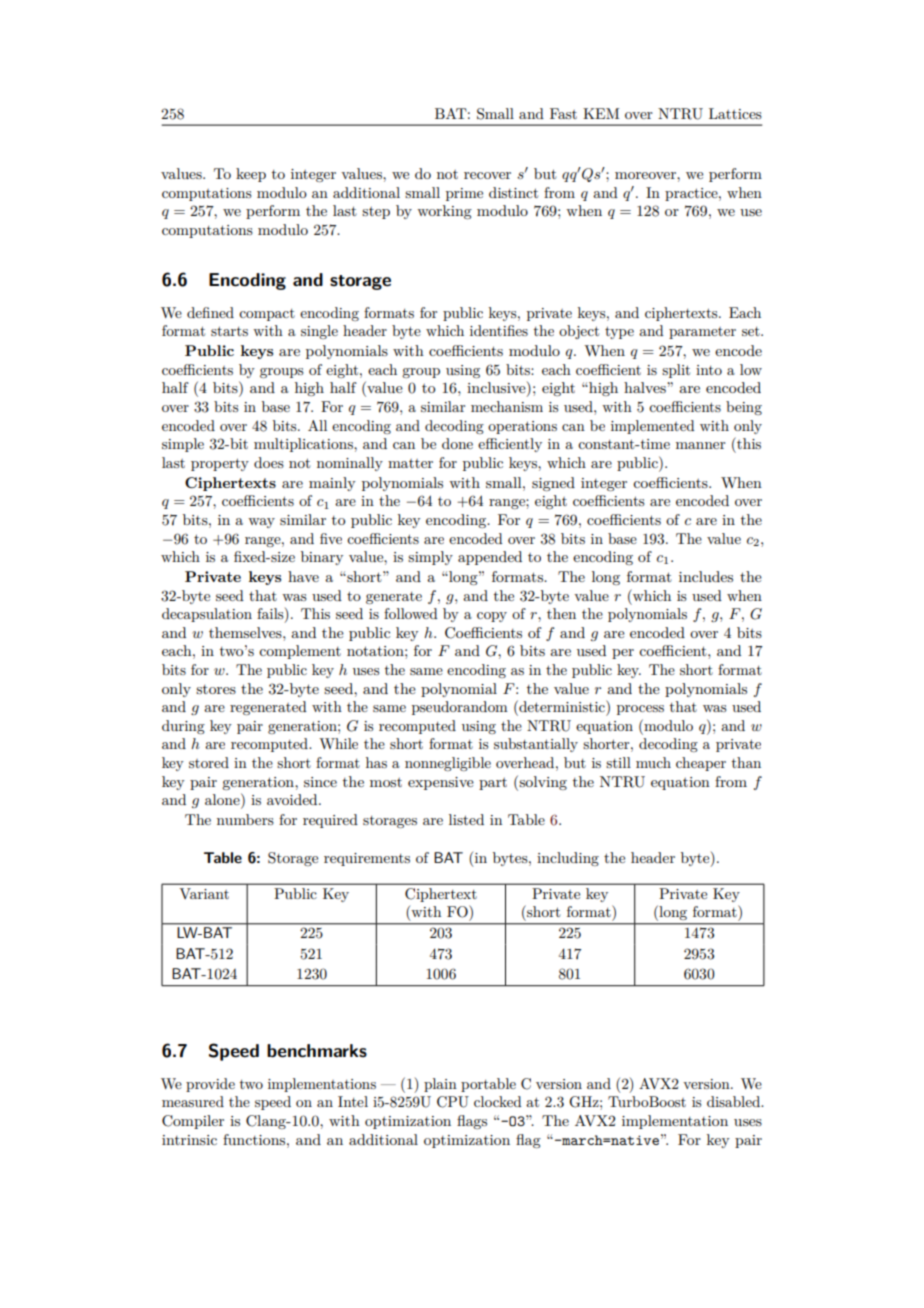 This screenshot has height=1308, width=924. Describe the element at coordinates (493, 784) in the screenshot. I see `part` at that location.
